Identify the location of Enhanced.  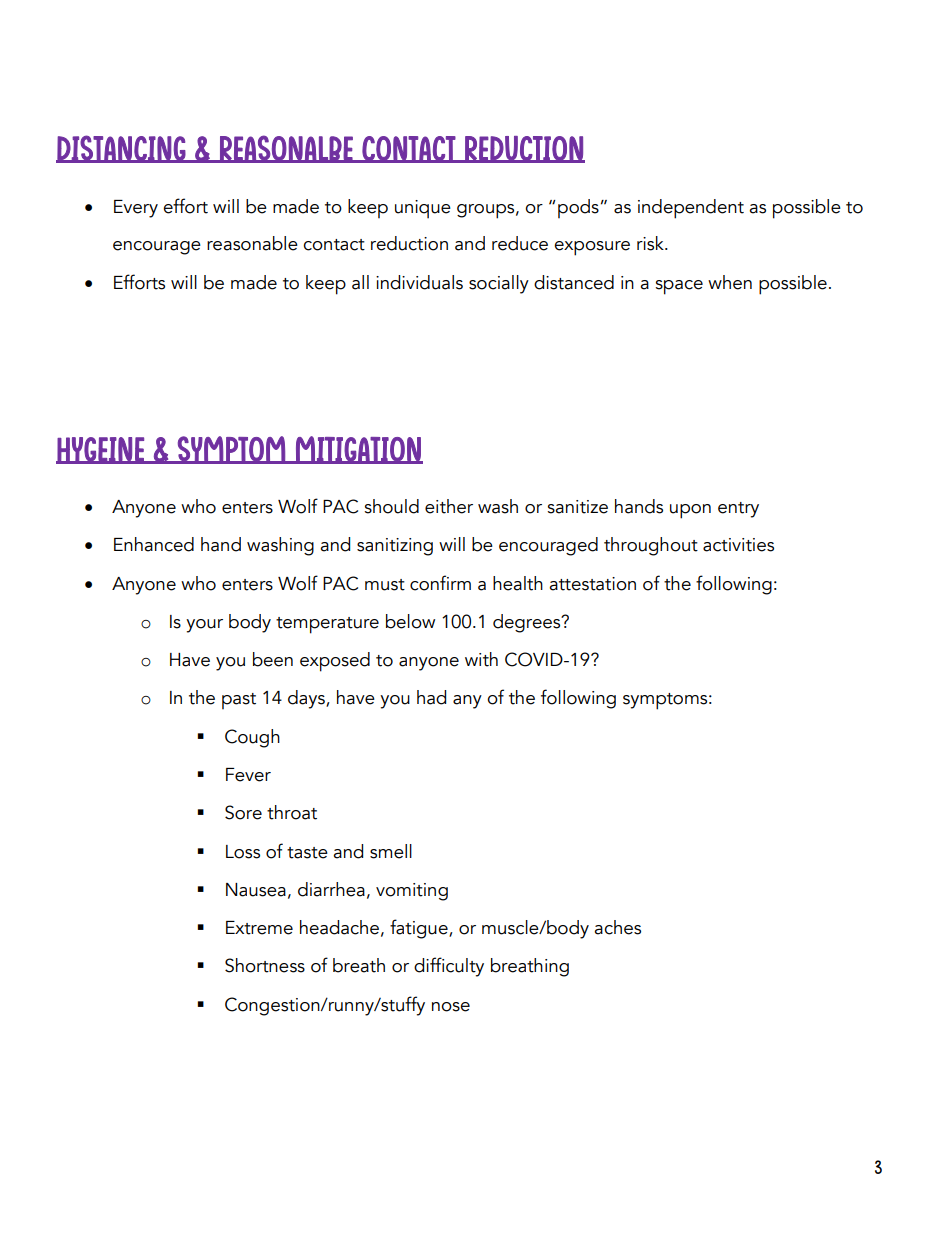
(154, 544).
